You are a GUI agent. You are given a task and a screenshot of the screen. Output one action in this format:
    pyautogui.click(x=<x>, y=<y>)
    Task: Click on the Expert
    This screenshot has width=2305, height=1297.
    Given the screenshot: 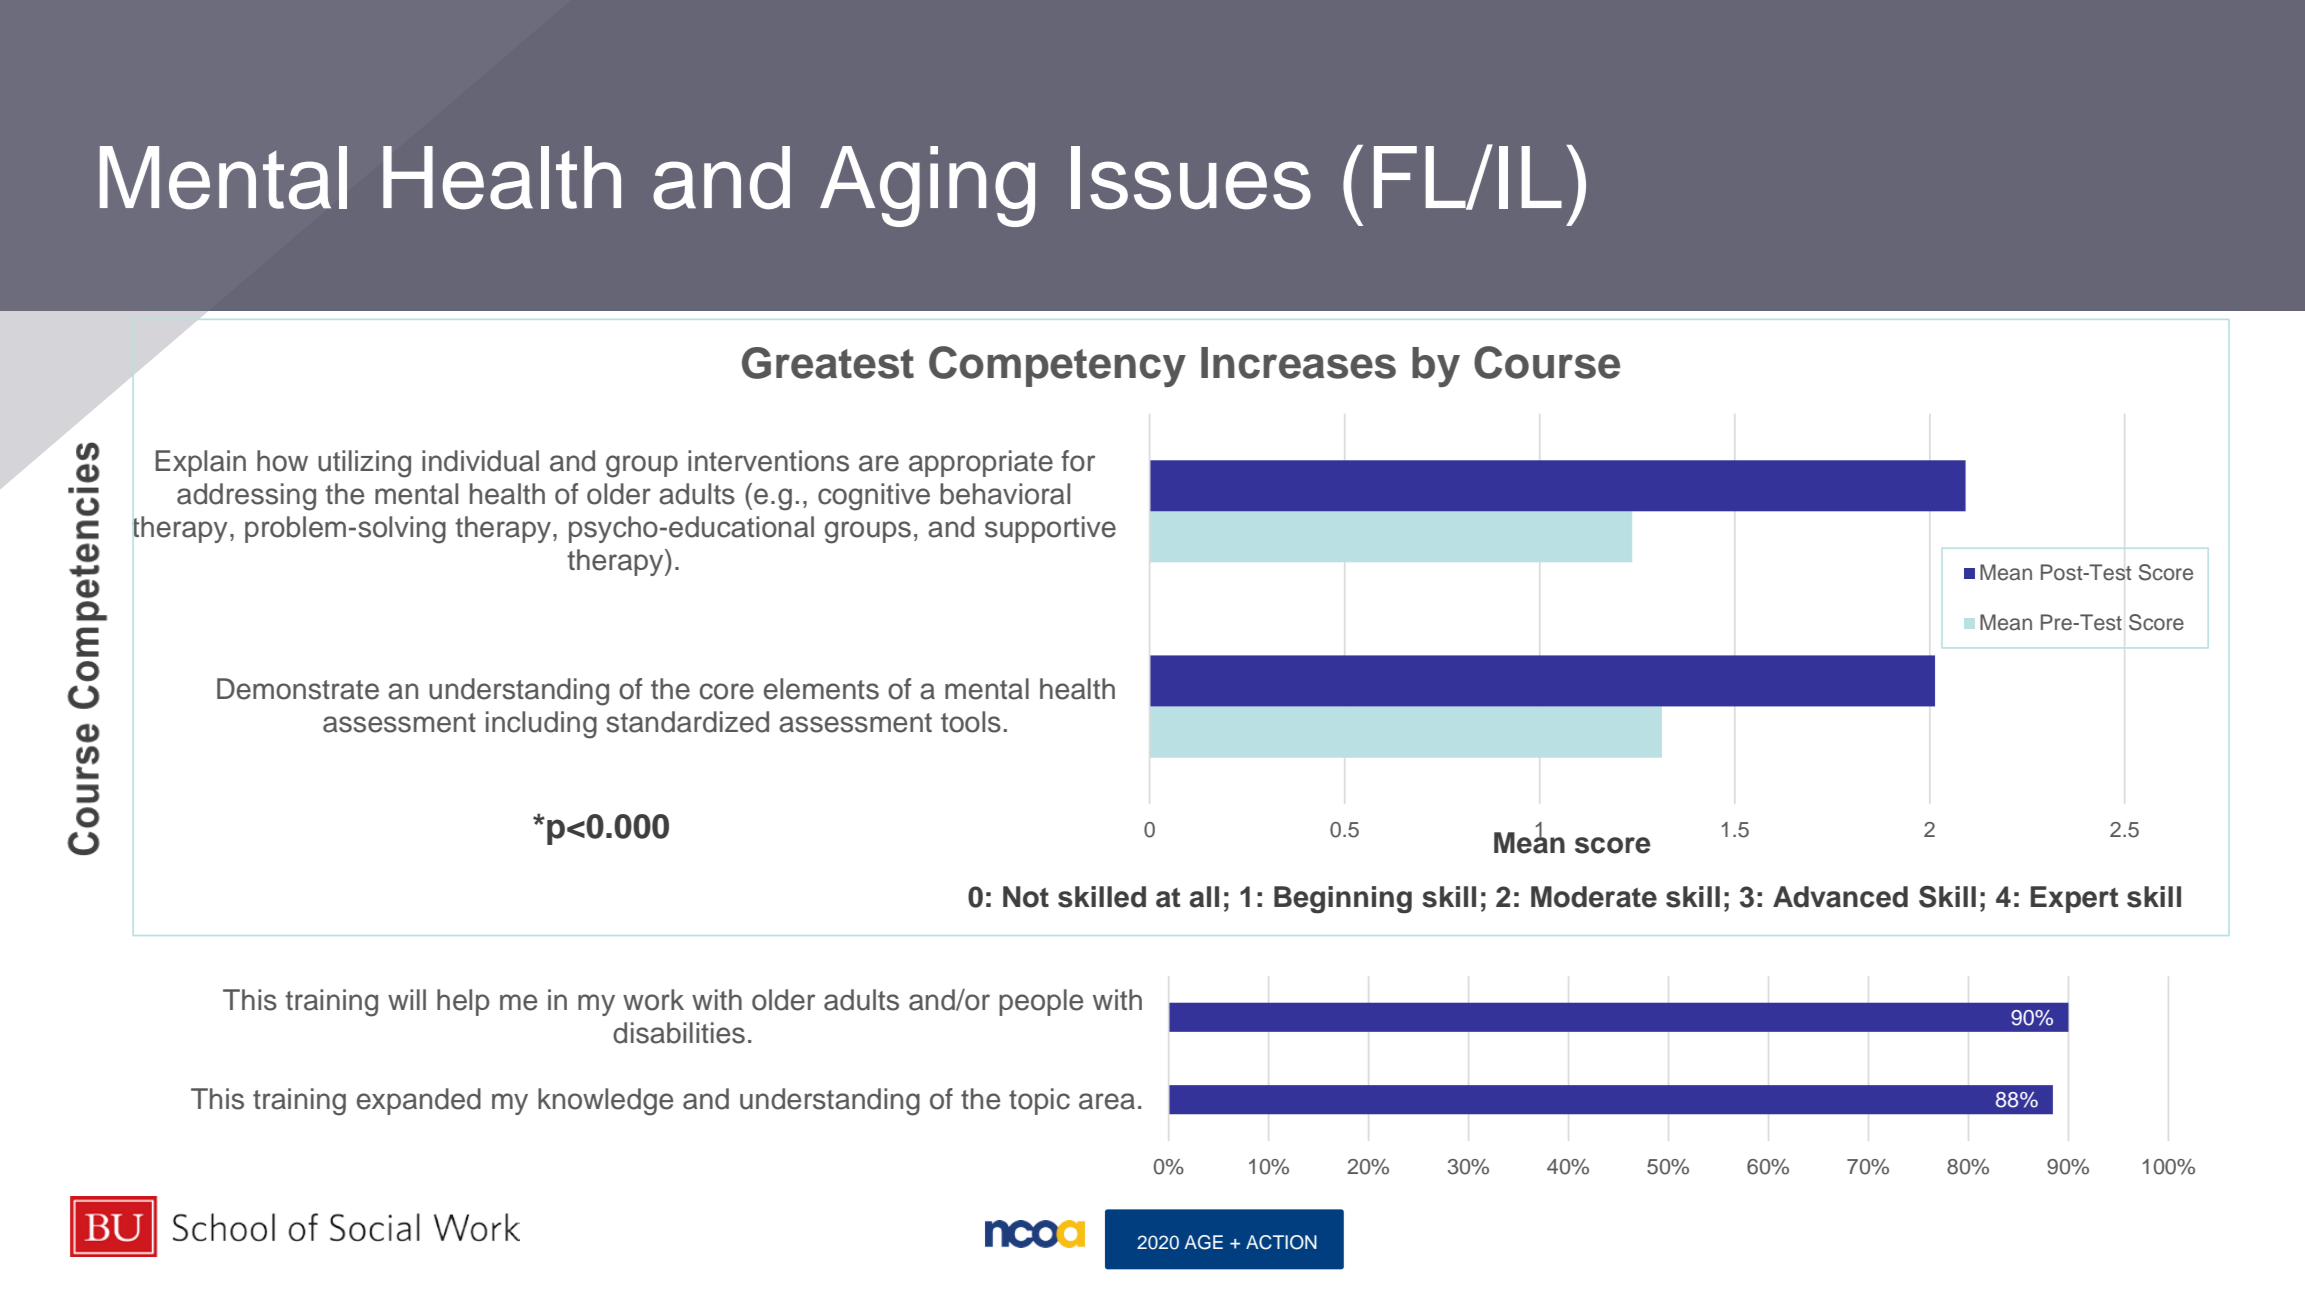 What is the action you would take?
    pyautogui.click(x=2074, y=899)
